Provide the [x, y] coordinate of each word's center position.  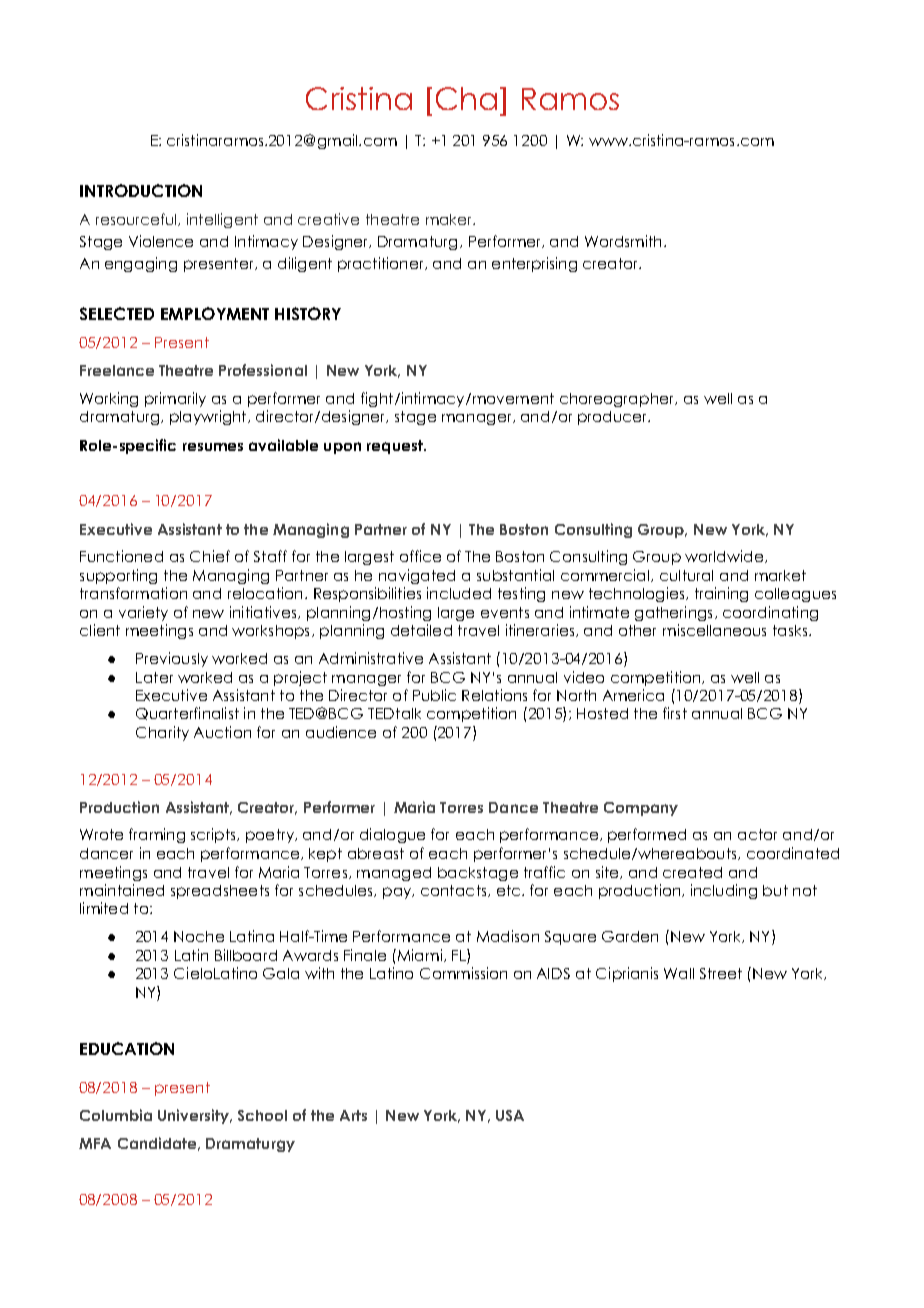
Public [434, 695]
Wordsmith [623, 241]
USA [510, 1115]
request [396, 447]
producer [614, 418]
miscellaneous [714, 630]
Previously [172, 659]
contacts [455, 891]
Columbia [116, 1115]
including [724, 891]
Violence [161, 241]
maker [450, 219]
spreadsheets [220, 892]
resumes [213, 447]
